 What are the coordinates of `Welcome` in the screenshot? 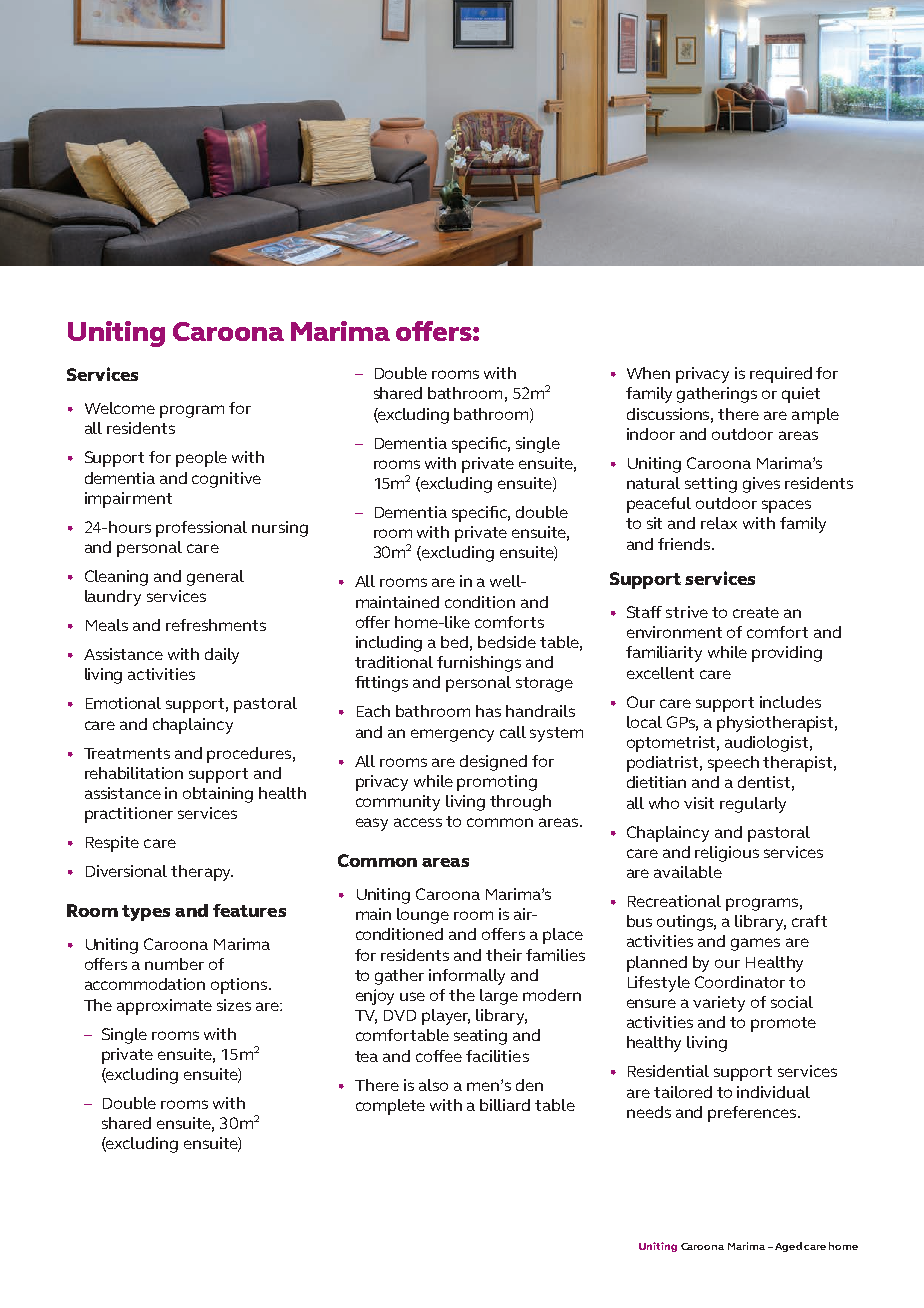 It's located at (120, 408).
